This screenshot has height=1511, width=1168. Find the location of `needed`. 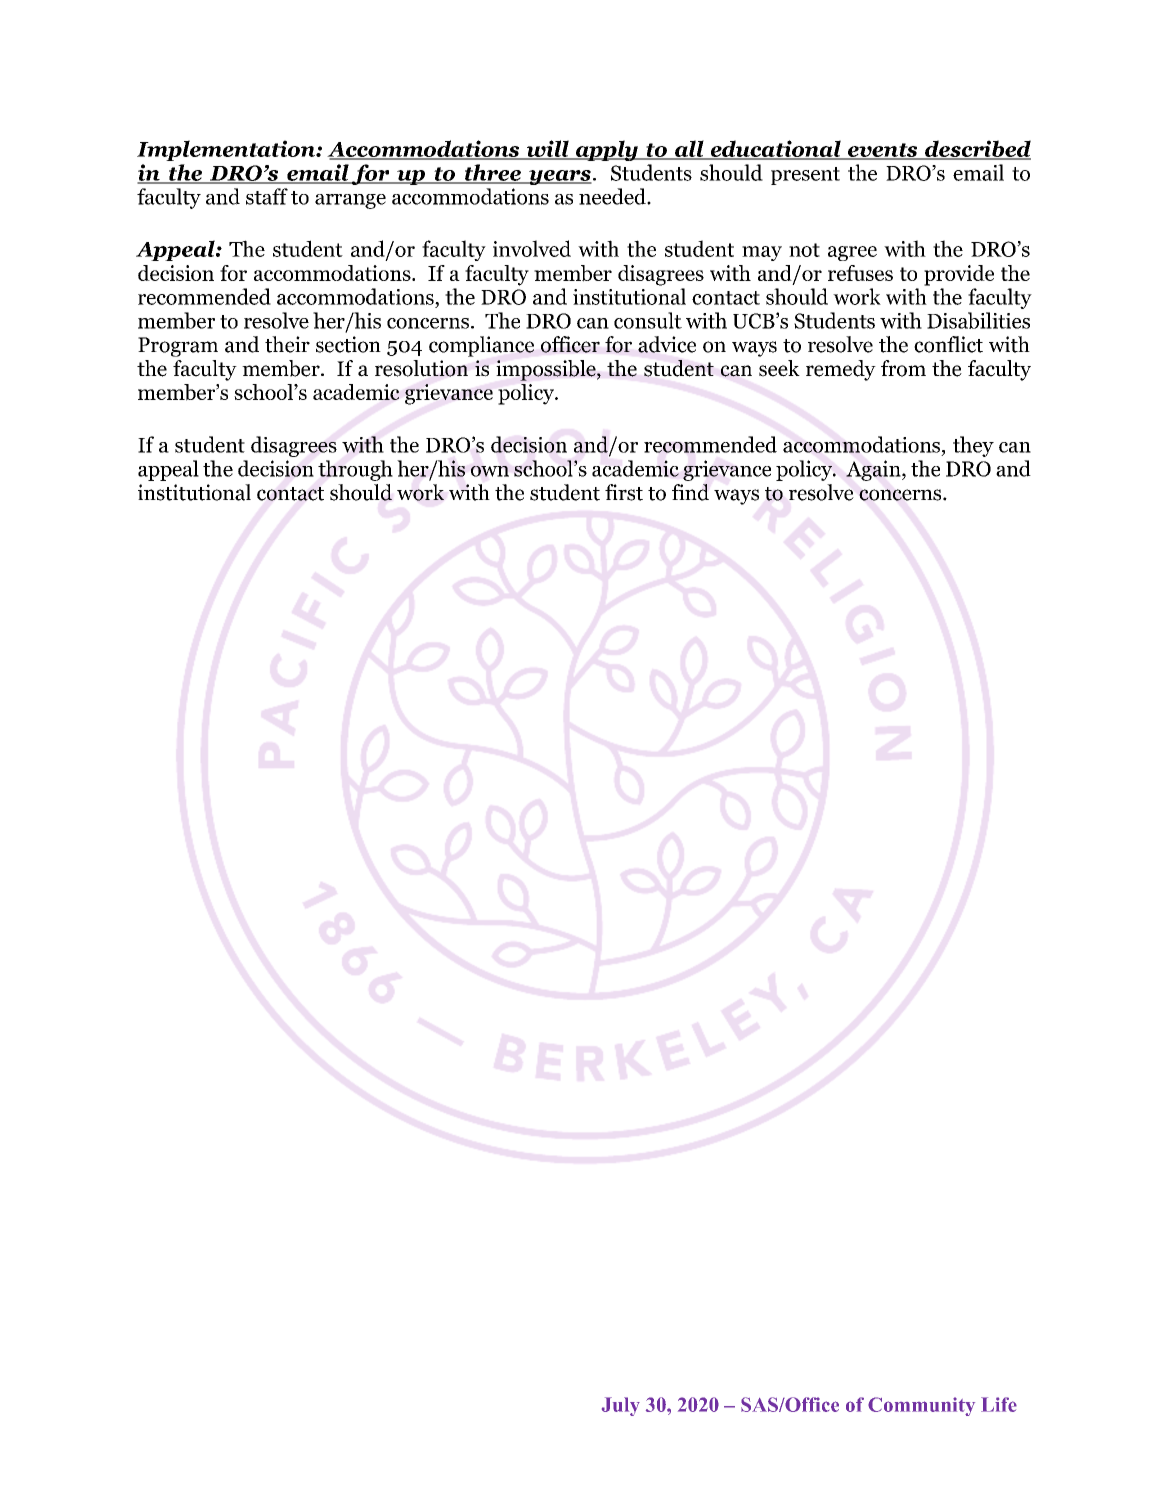

needed is located at coordinates (613, 196).
